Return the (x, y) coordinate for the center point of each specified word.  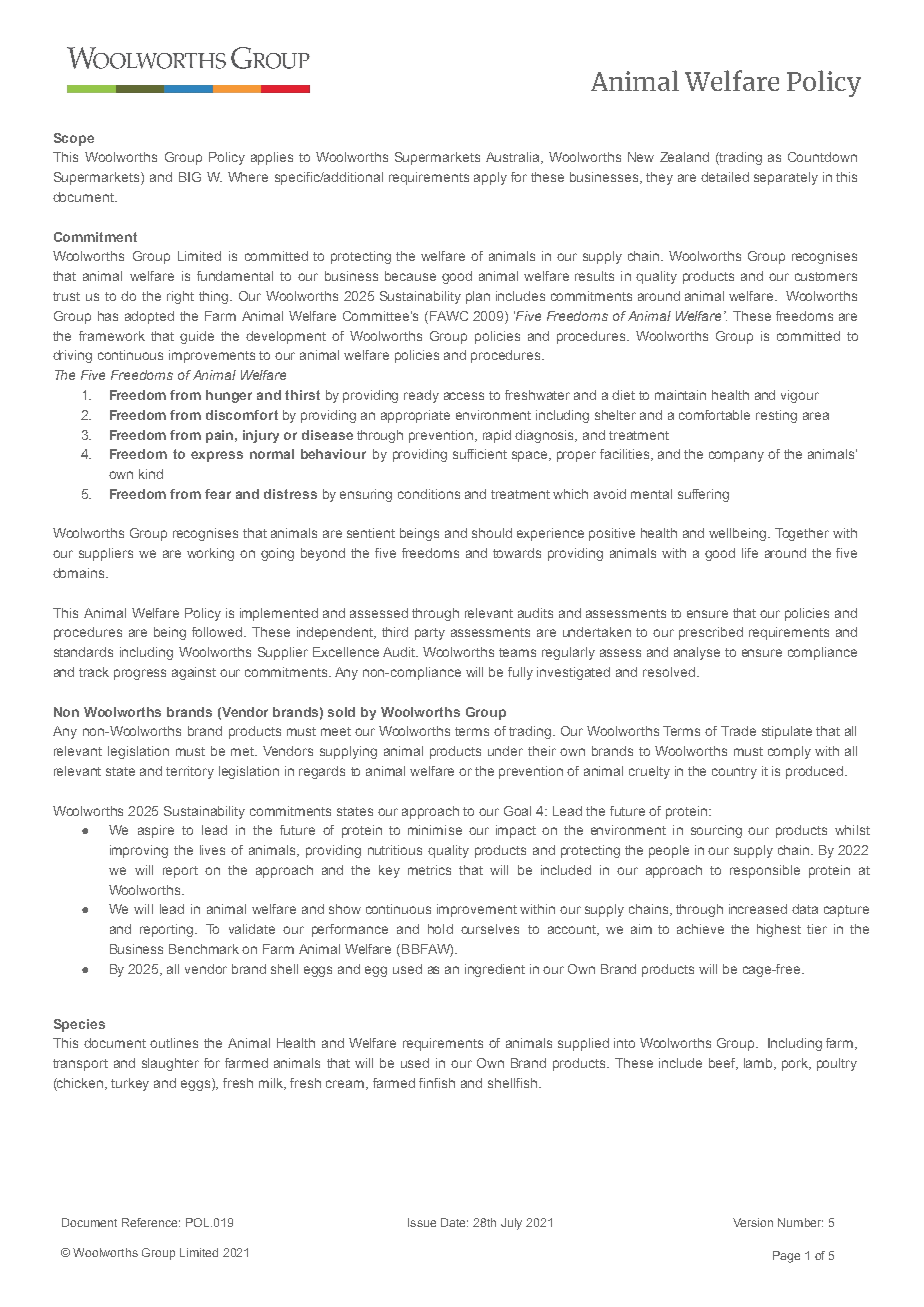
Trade (738, 731)
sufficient (480, 454)
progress (140, 674)
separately (786, 178)
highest (779, 930)
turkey (130, 1084)
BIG (190, 177)
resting (776, 416)
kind (151, 474)
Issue (422, 1222)
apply (490, 178)
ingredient (495, 970)
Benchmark (204, 949)
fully (520, 673)
